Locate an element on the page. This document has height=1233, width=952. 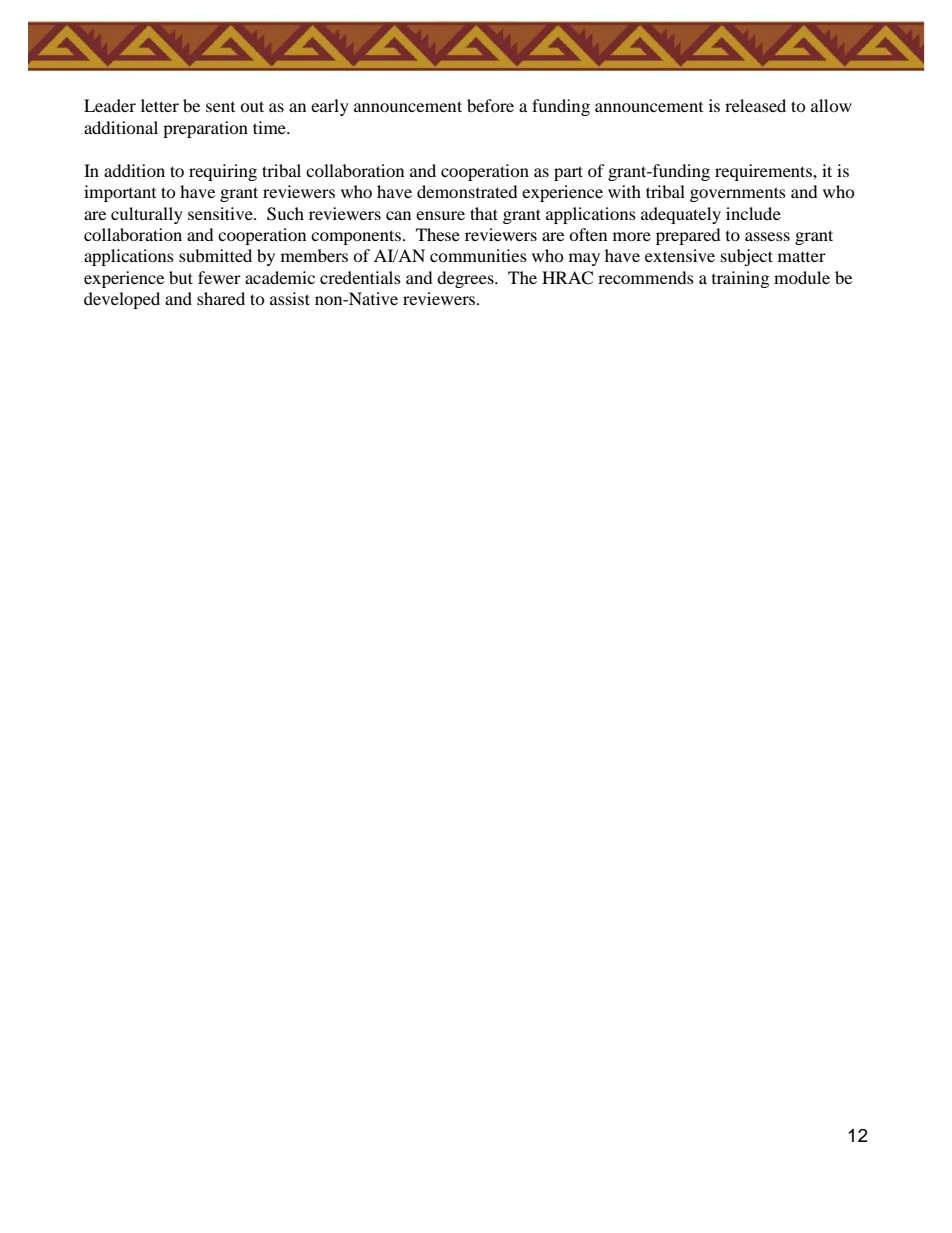
requirements is located at coordinates (764, 172).
